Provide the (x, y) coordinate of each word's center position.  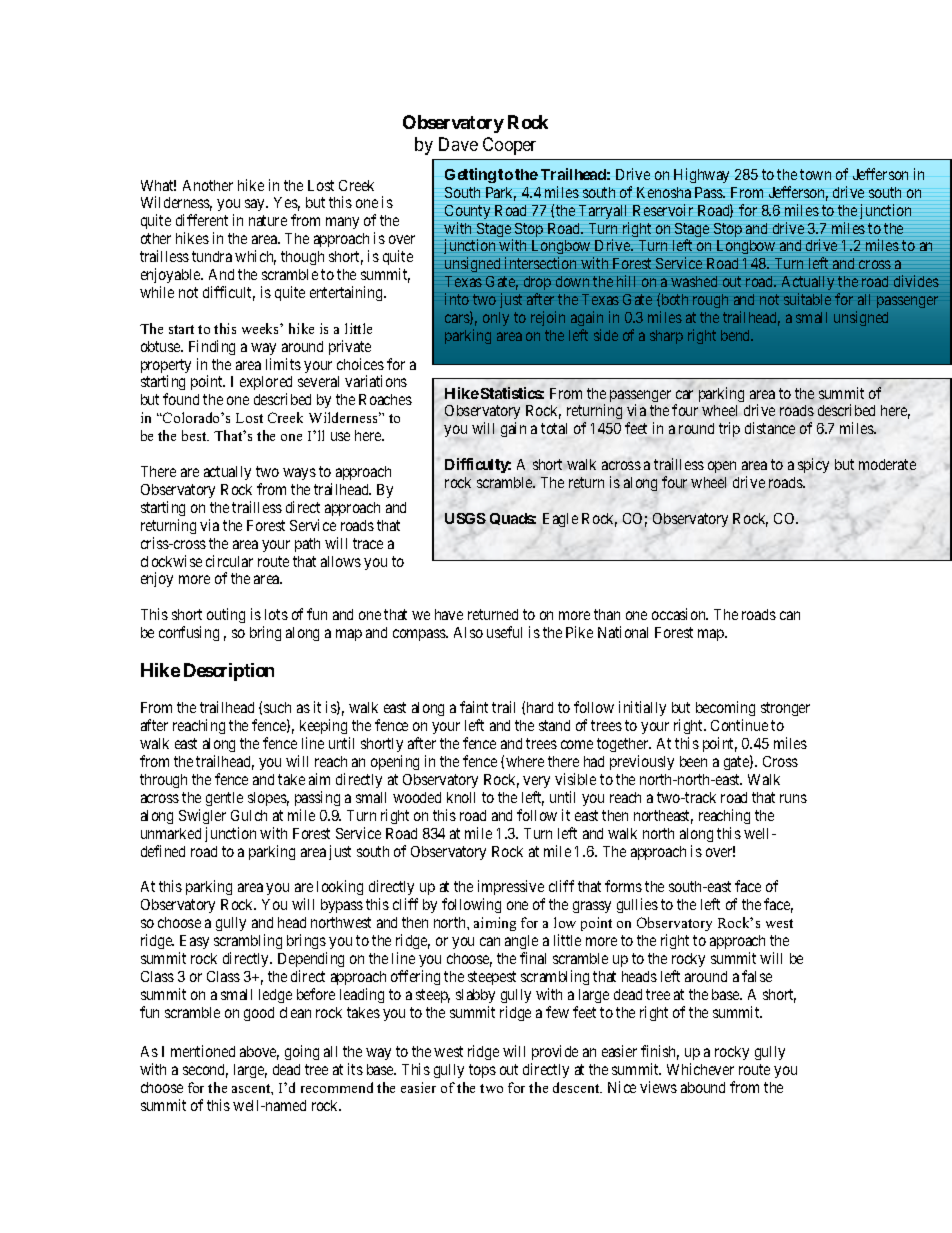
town (815, 174)
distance (770, 428)
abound (703, 1087)
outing (226, 615)
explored (266, 385)
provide (555, 1052)
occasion (680, 614)
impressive (511, 889)
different (202, 220)
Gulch (249, 815)
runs (793, 798)
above (259, 1053)
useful (504, 632)
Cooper (509, 146)
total (554, 428)
